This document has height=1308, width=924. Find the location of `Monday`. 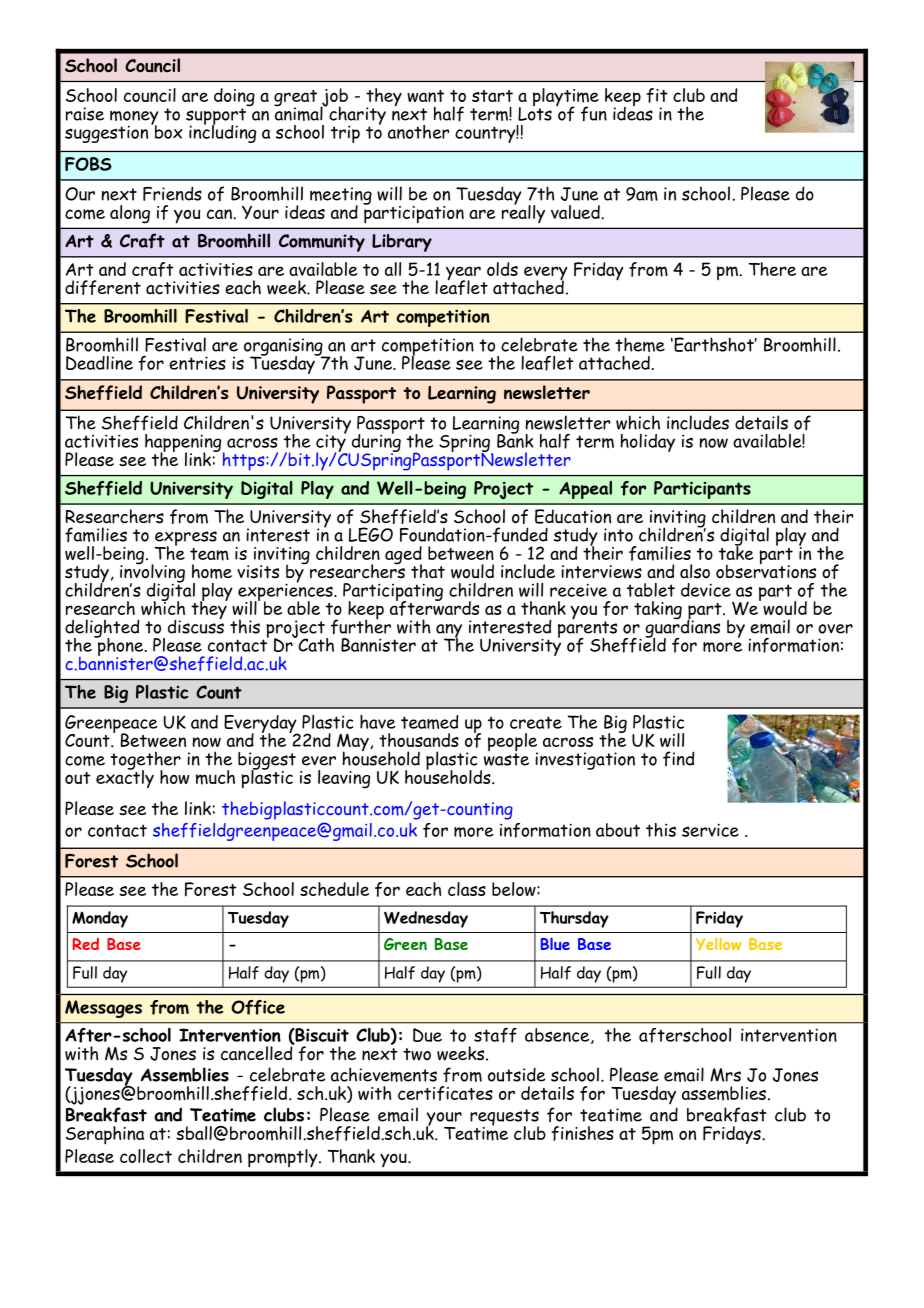

Monday is located at coordinates (100, 919).
